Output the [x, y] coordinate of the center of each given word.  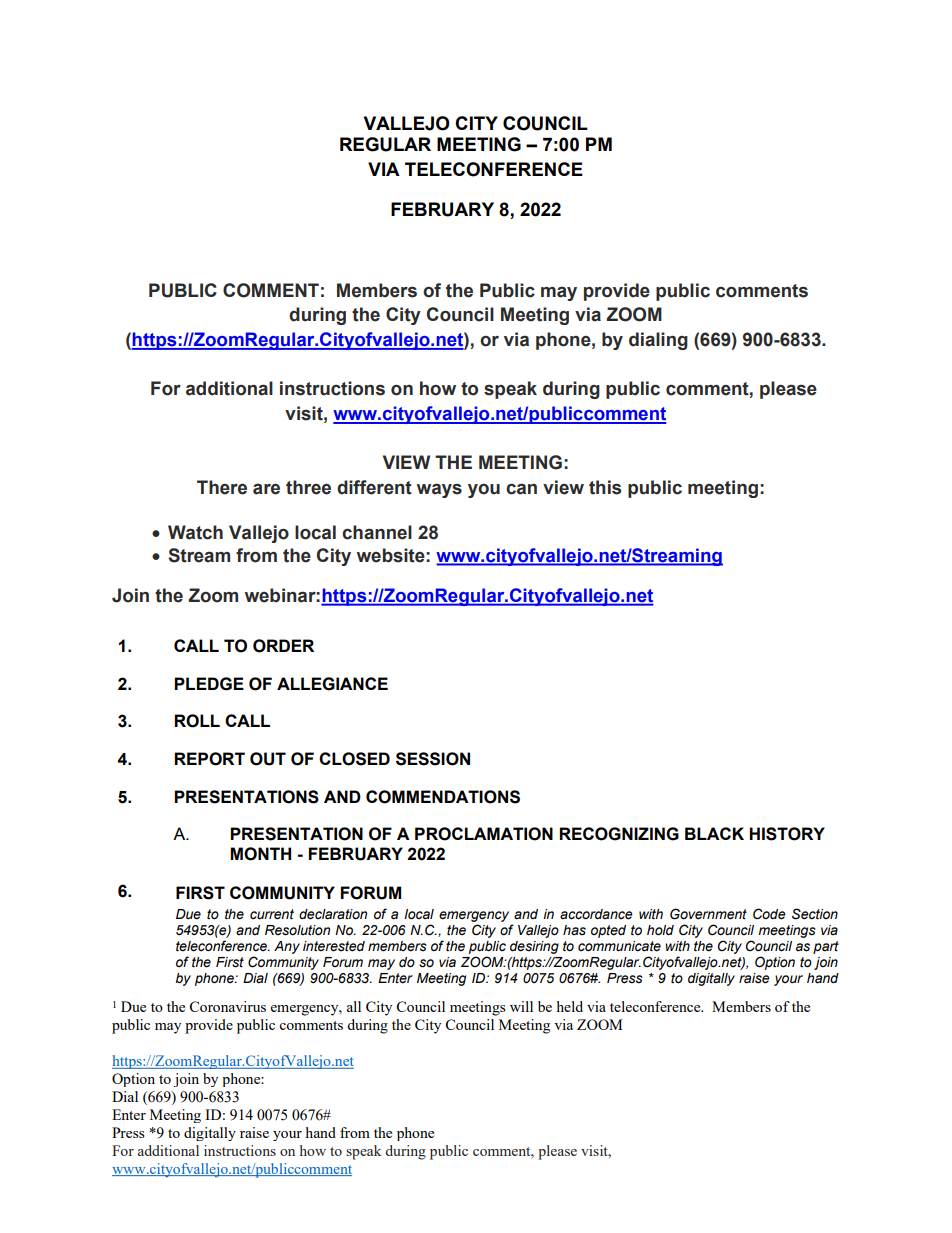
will [521, 1006]
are [266, 489]
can [521, 489]
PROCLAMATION [484, 834]
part [826, 947]
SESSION [433, 759]
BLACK [714, 833]
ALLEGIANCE [332, 684]
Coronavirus [227, 1006]
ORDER [283, 646]
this [605, 487]
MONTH [260, 854]
